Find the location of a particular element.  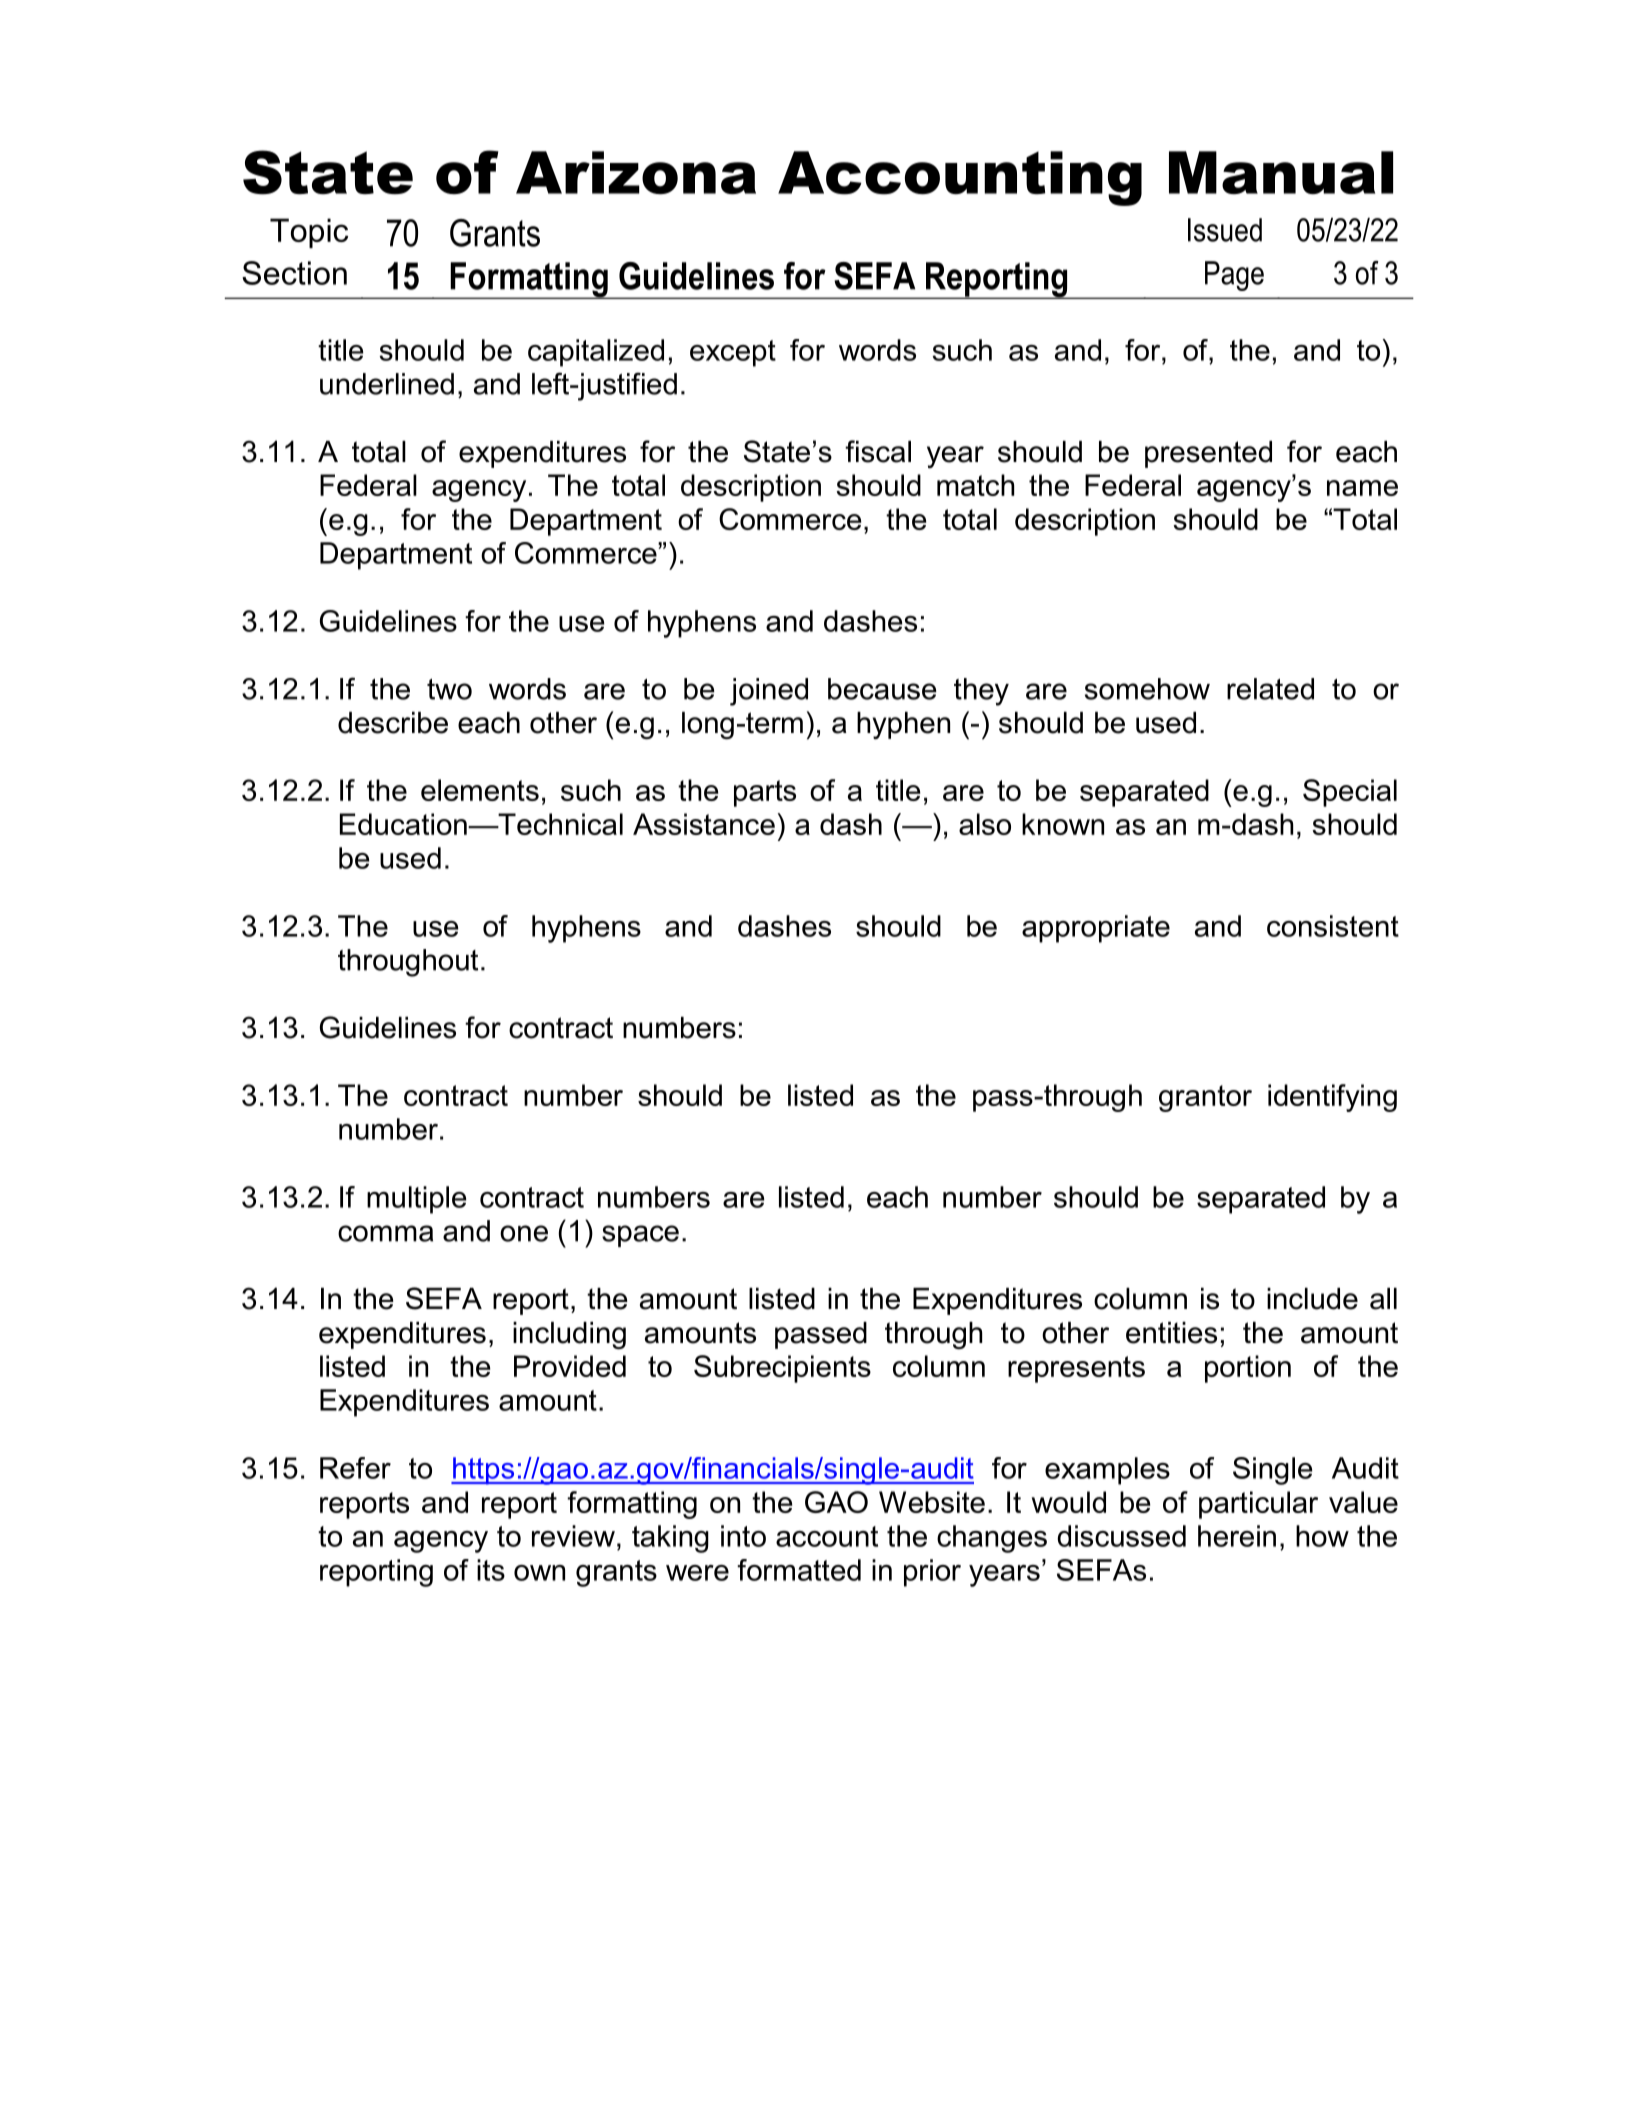

Issued is located at coordinates (1225, 230).
